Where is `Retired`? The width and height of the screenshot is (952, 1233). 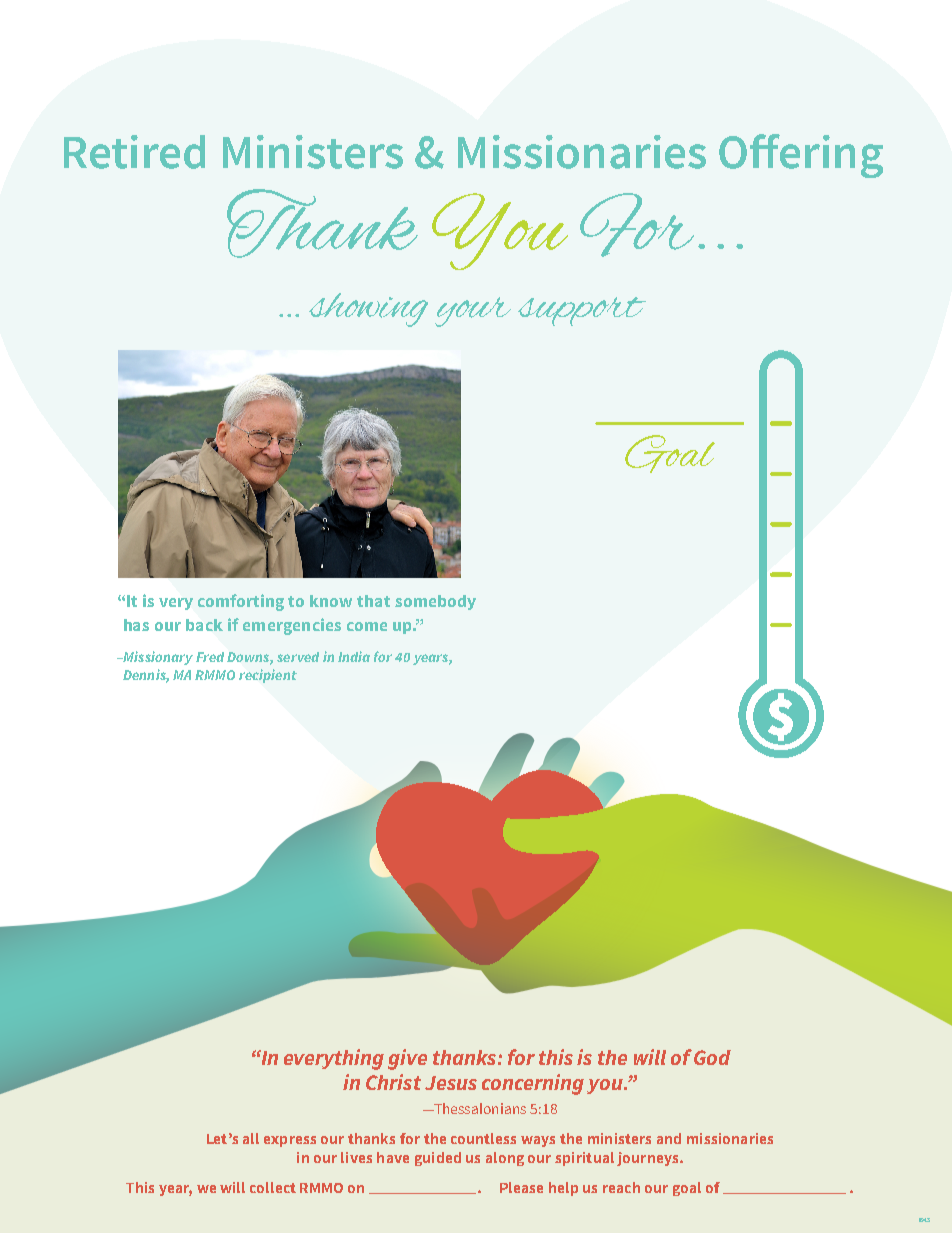
Retired is located at coordinates (134, 152).
